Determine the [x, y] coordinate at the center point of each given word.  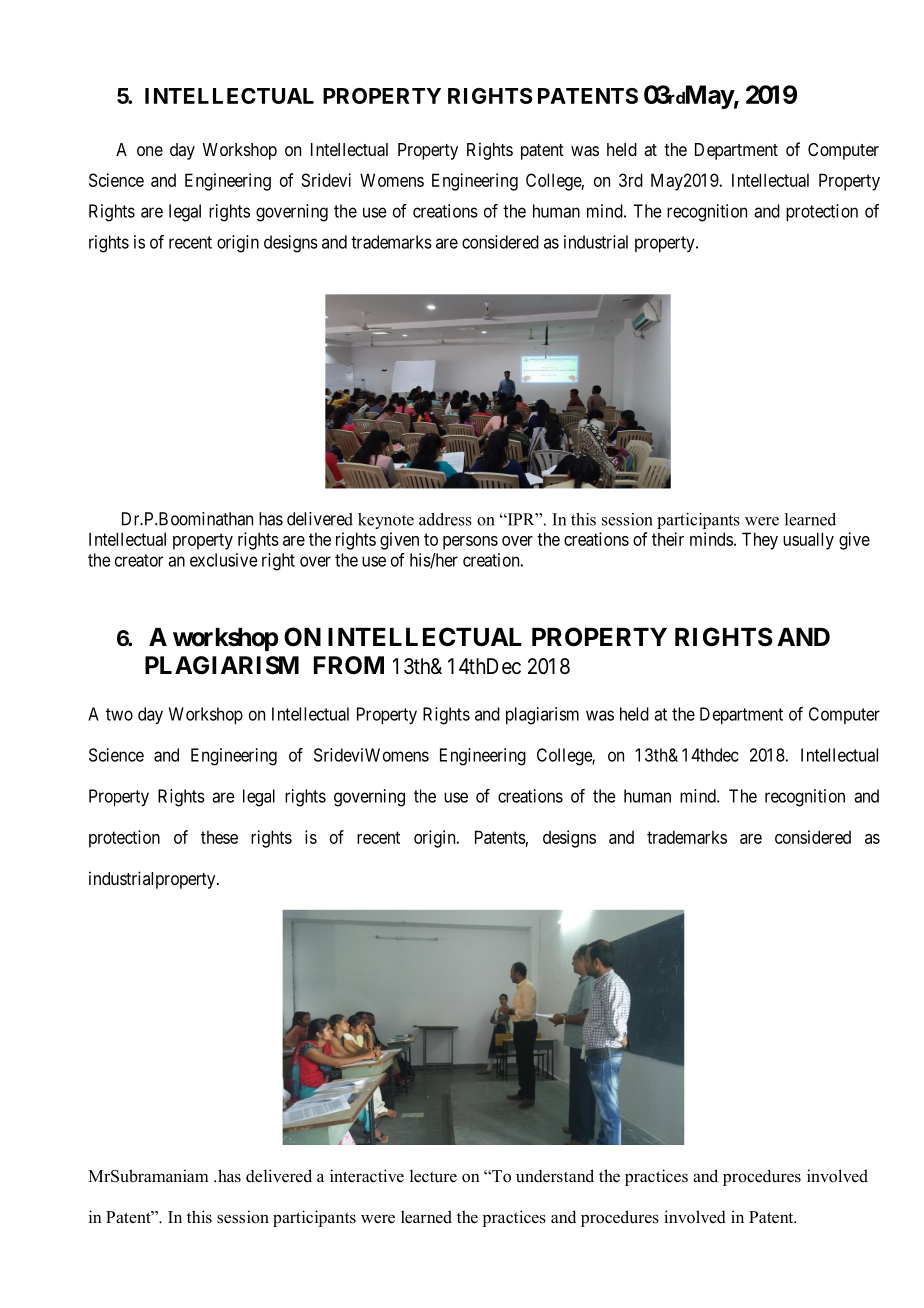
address [445, 519]
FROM [349, 665]
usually [808, 541]
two [119, 714]
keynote [386, 521]
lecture [433, 1176]
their [668, 539]
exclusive [224, 560]
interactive [367, 1176]
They [760, 541]
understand [555, 1176]
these [219, 837]
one [150, 151]
